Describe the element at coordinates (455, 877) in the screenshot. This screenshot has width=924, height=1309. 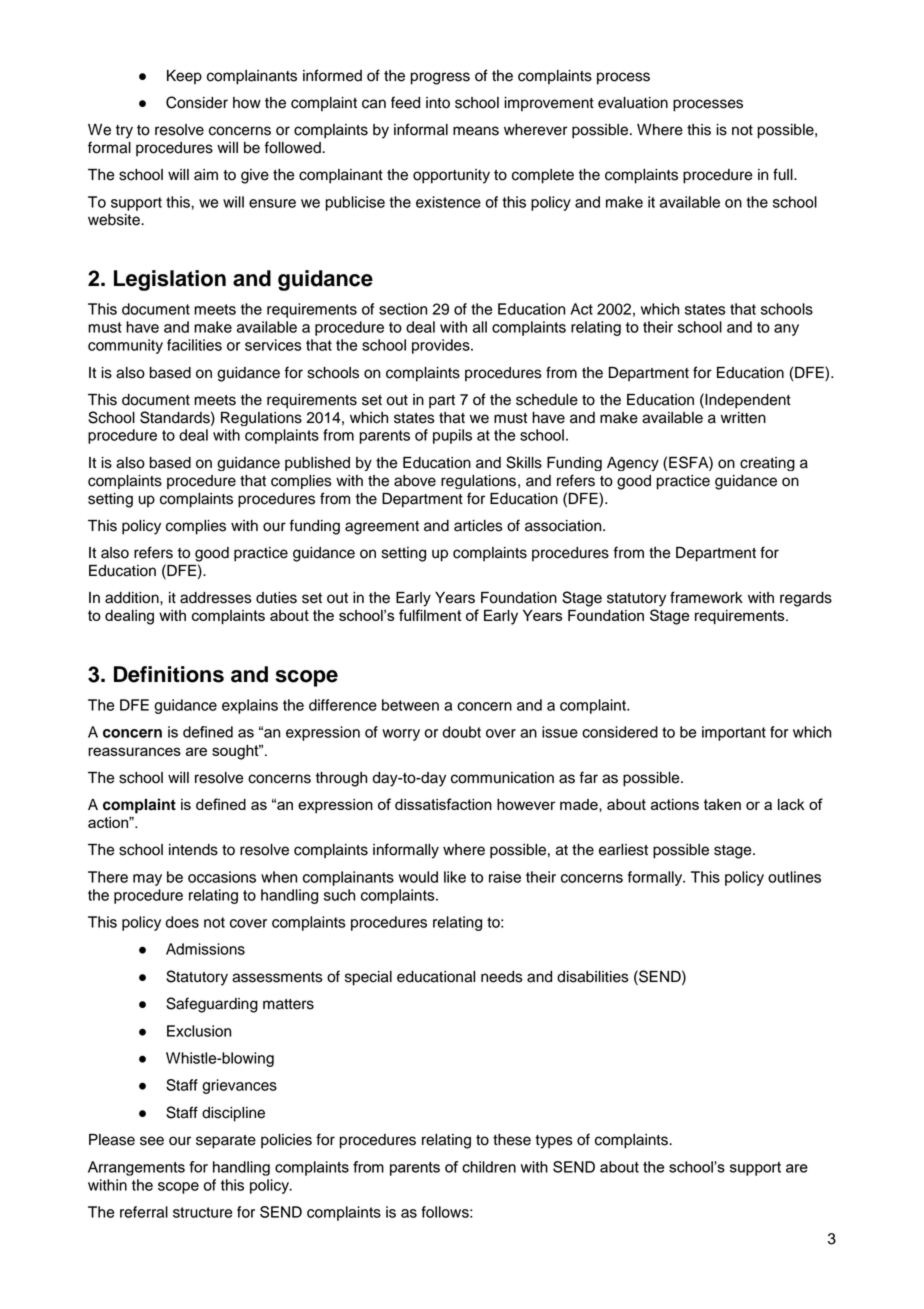
I see `like` at that location.
